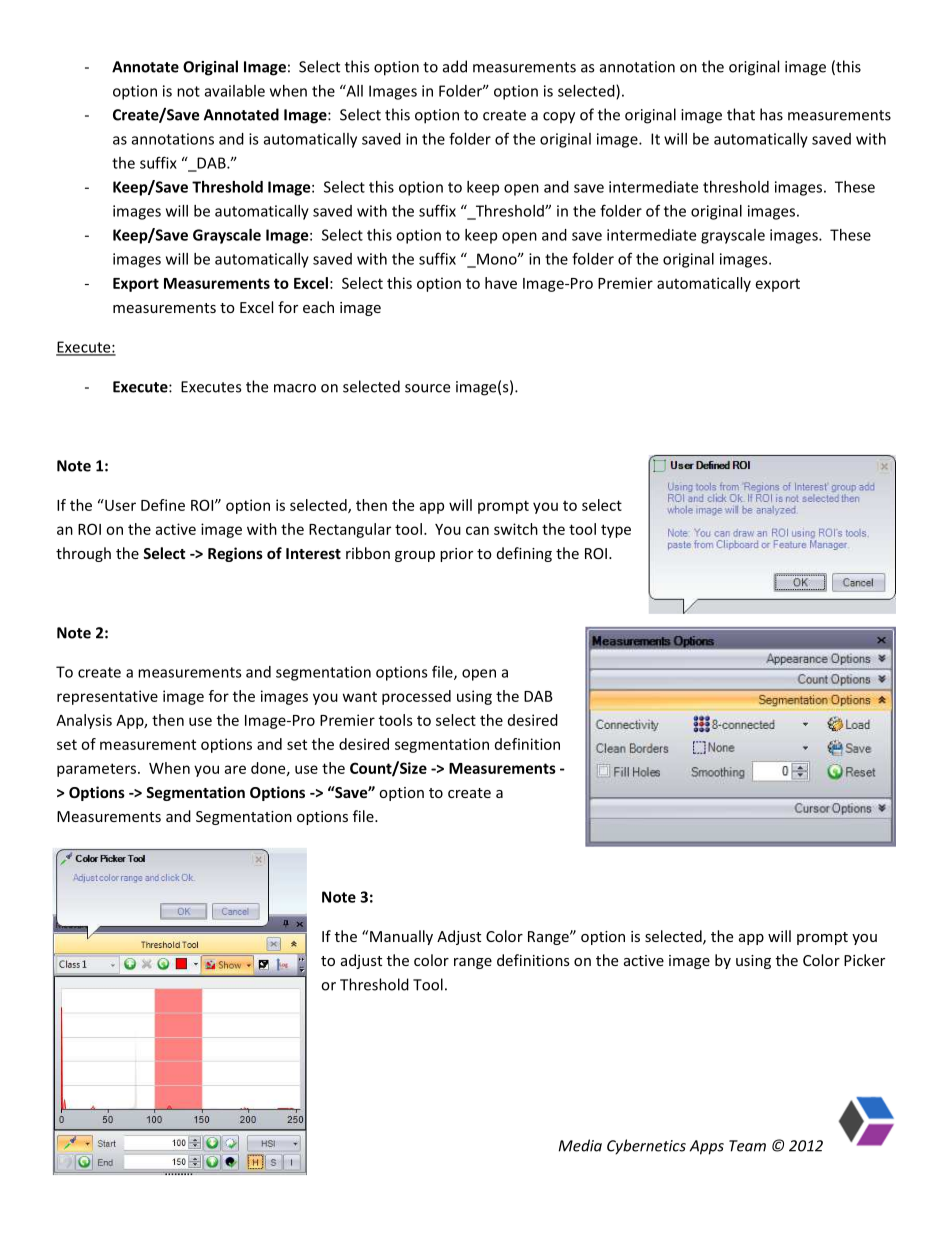  Describe the element at coordinates (747, 1146) in the page. I see `Team` at that location.
